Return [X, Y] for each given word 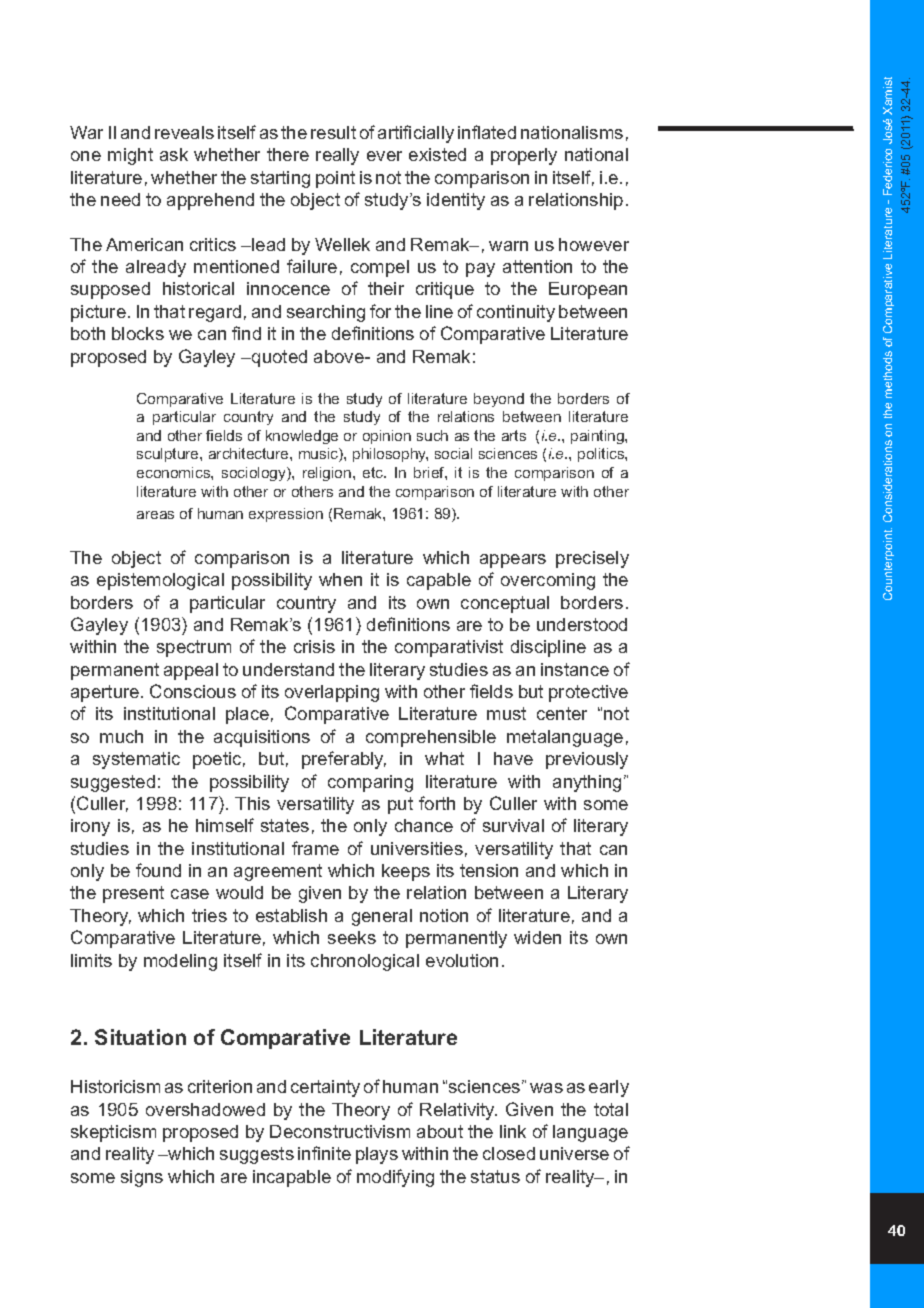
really [337, 156]
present [133, 894]
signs [142, 1178]
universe [574, 1153]
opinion [387, 437]
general [382, 917]
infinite [324, 1153]
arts [514, 435]
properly [524, 156]
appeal [191, 671]
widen [537, 937]
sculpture [169, 455]
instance [575, 669]
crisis [314, 646]
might [130, 156]
